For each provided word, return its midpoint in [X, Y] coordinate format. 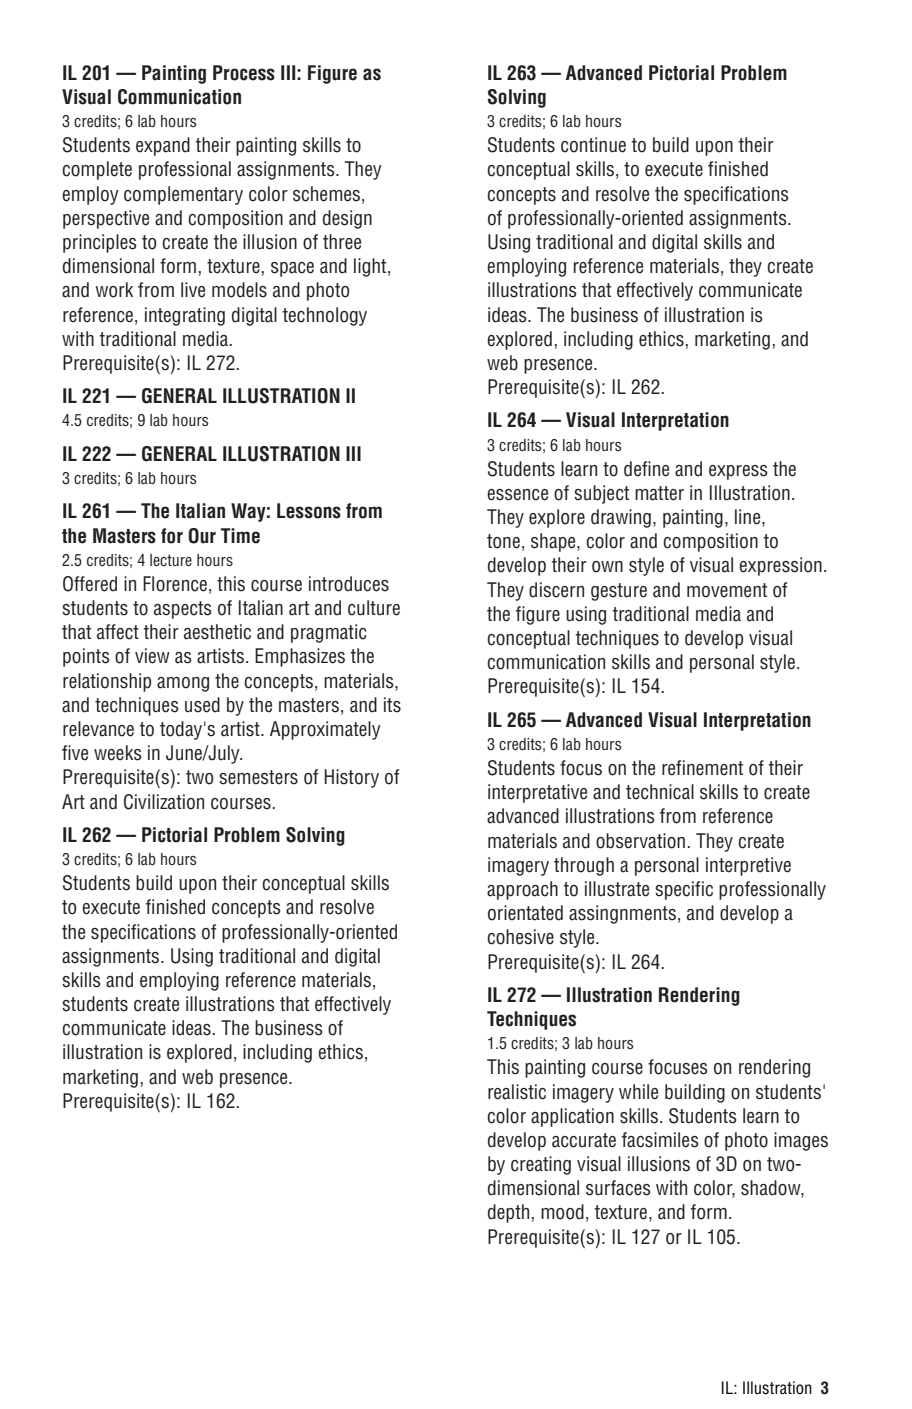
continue [593, 145]
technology [324, 316]
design [347, 219]
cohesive [520, 937]
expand [163, 146]
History [351, 778]
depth [510, 1213]
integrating [185, 316]
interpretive [748, 866]
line [749, 518]
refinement [702, 768]
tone [503, 541]
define [646, 469]
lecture [171, 560]
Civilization [164, 802]
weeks [118, 753]
